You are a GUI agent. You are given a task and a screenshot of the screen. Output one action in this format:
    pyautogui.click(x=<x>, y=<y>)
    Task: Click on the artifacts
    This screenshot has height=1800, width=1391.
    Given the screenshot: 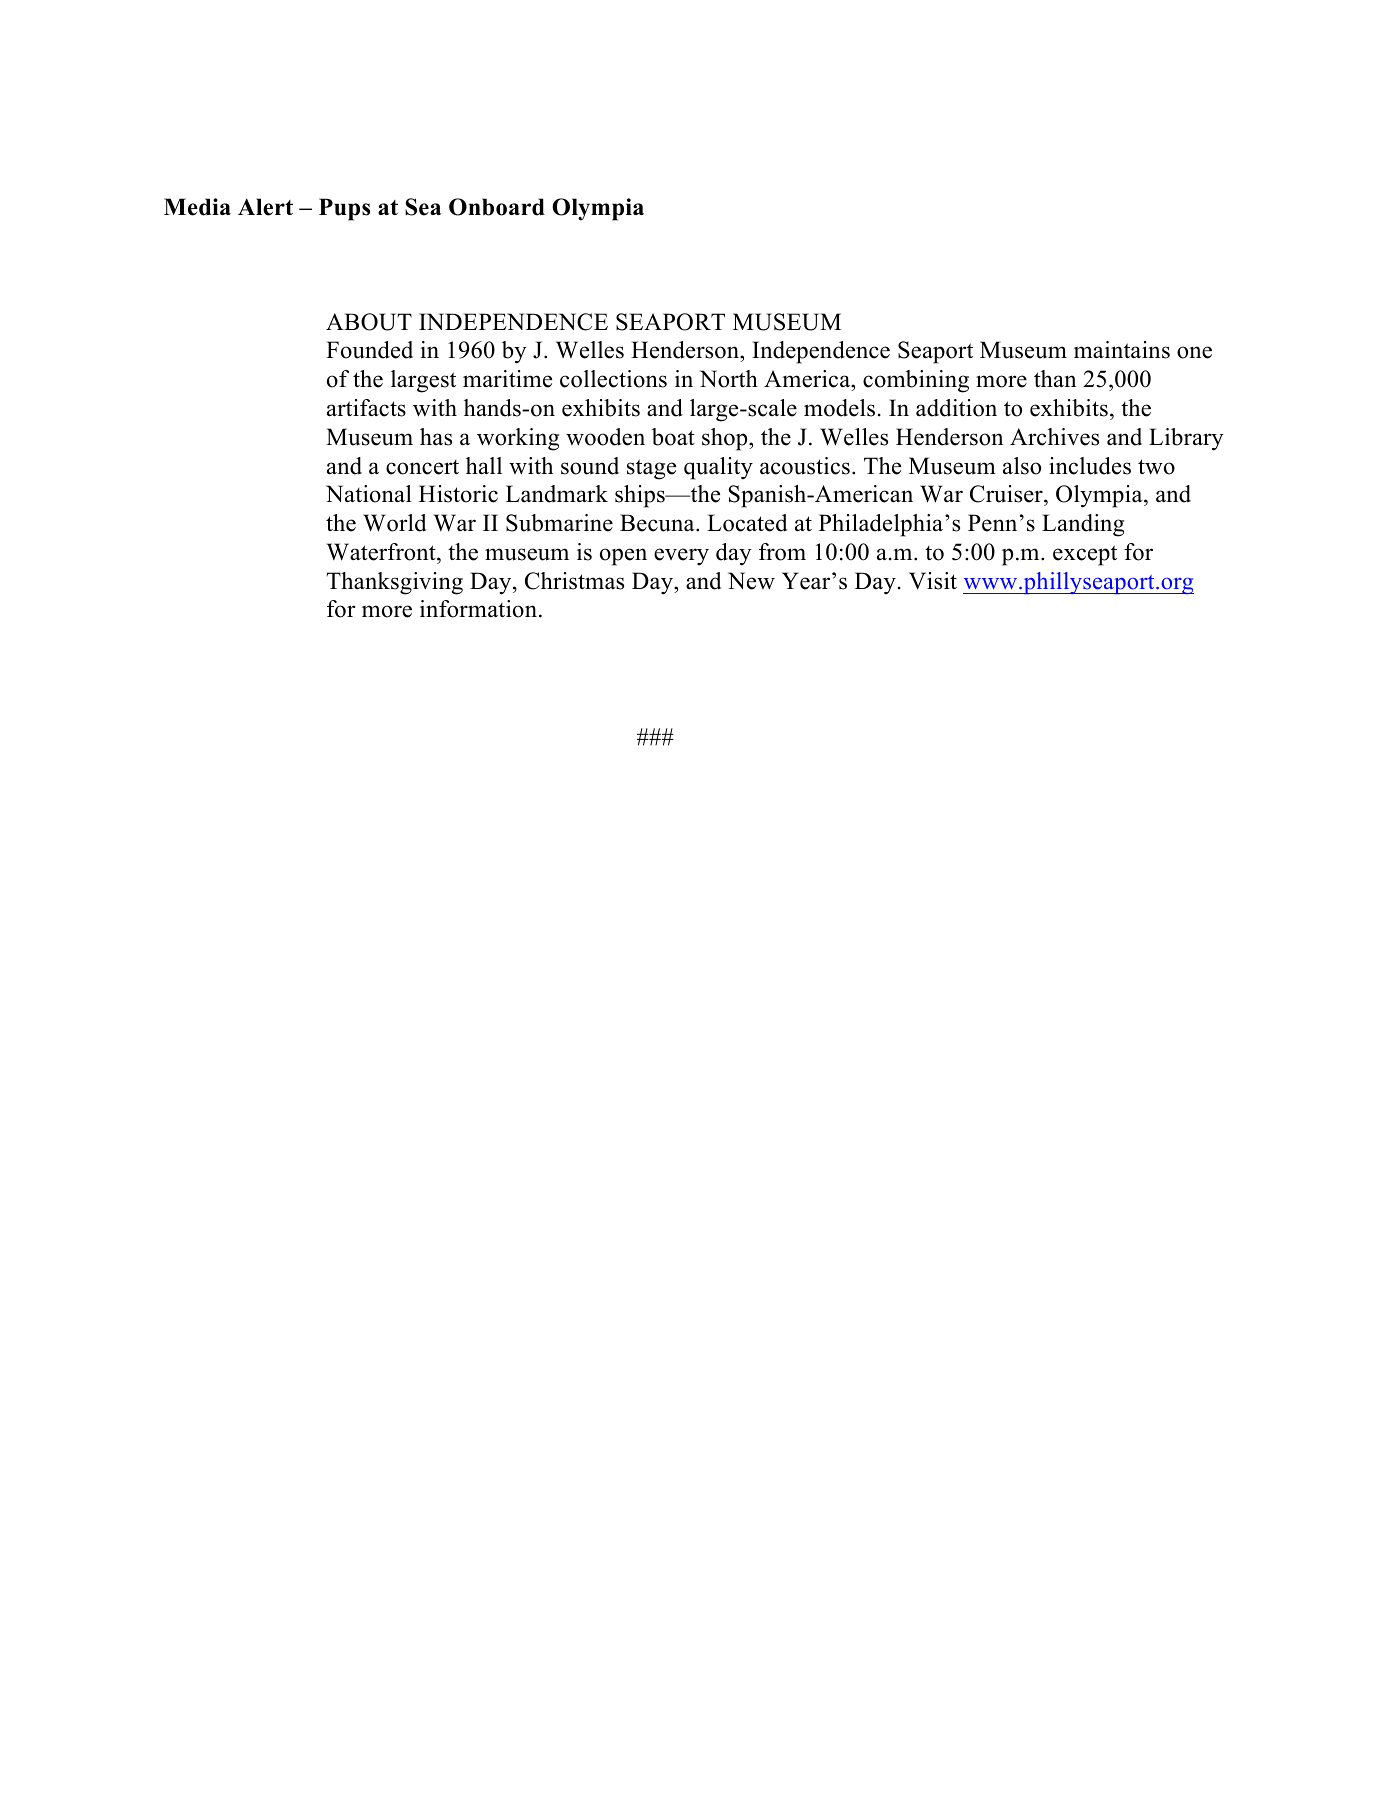 What is the action you would take?
    pyautogui.click(x=366, y=408)
